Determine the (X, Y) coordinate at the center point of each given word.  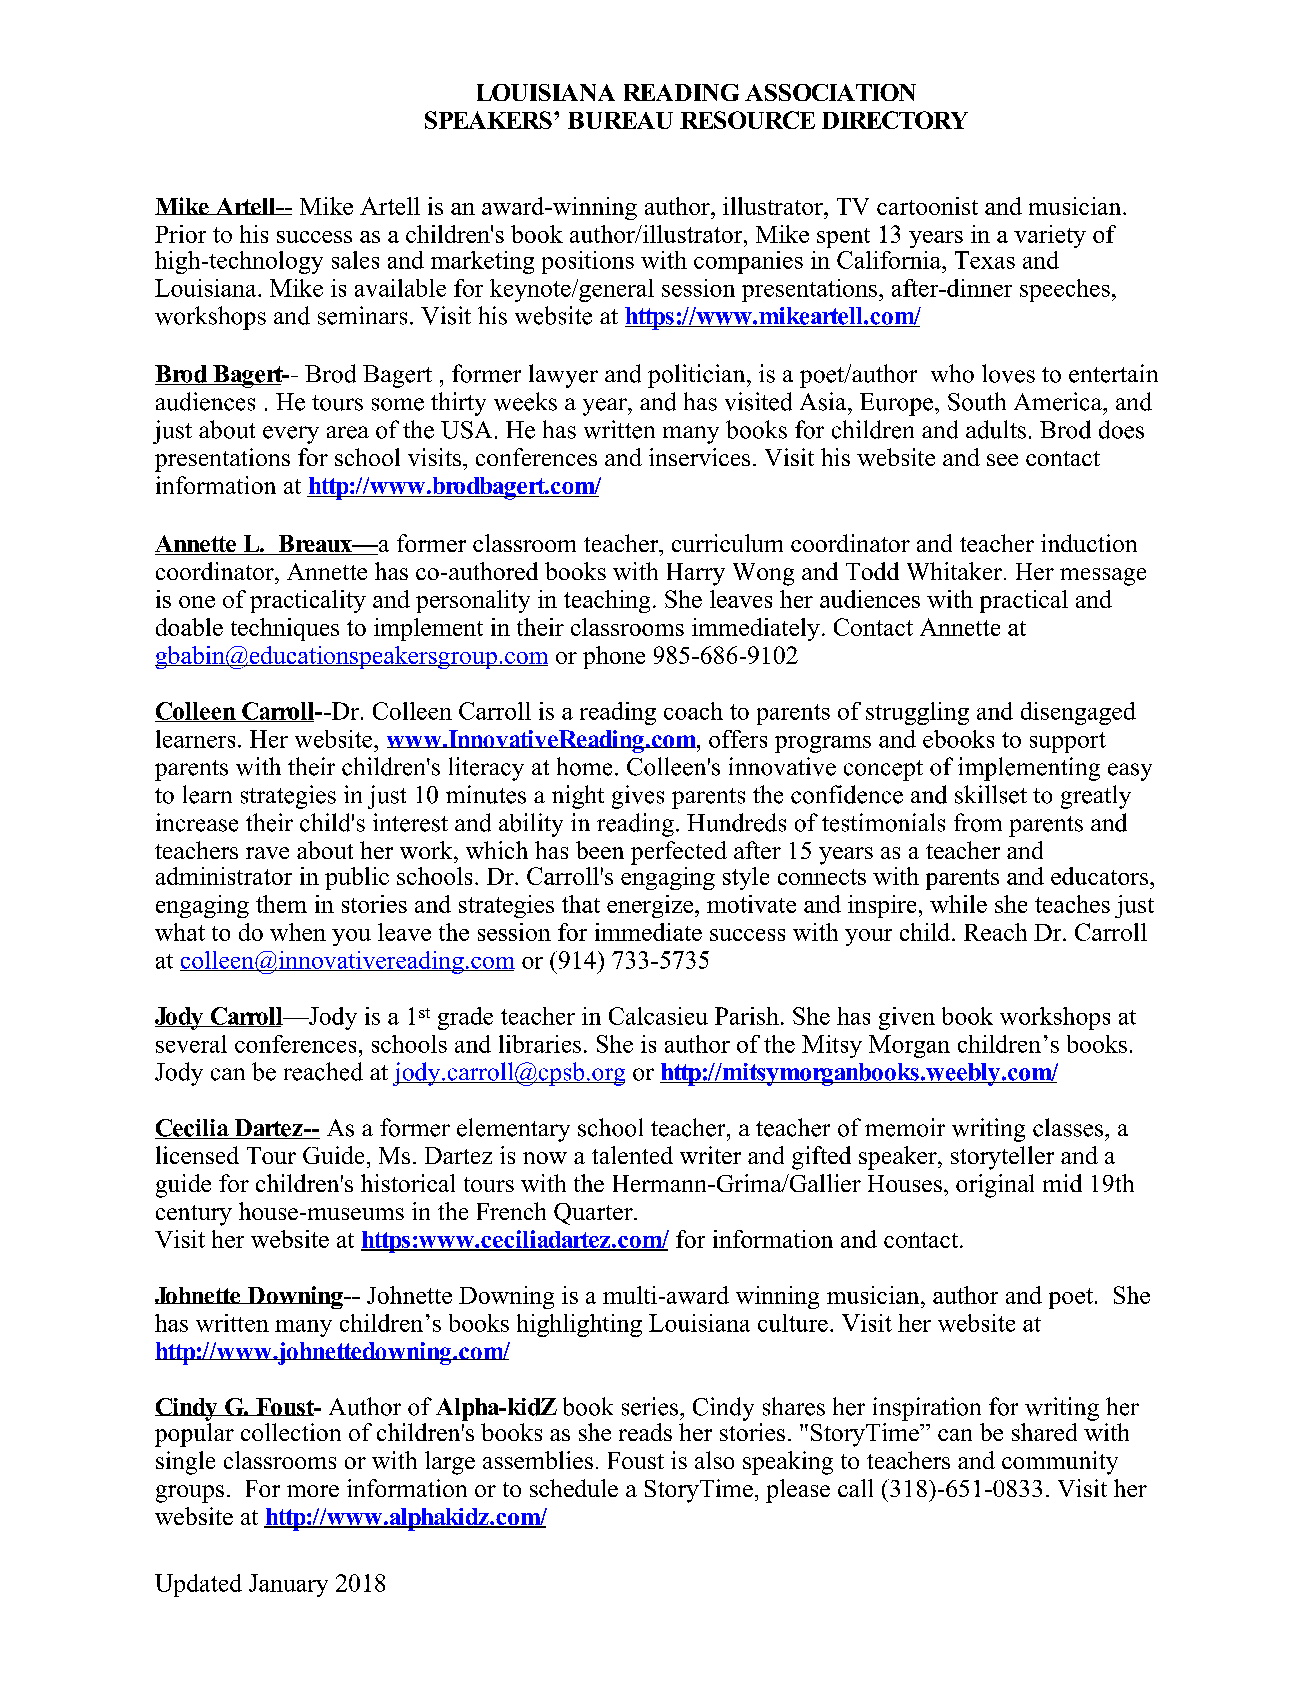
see (1002, 460)
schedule (574, 1488)
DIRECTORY (895, 120)
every (291, 435)
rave (267, 853)
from (978, 822)
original (995, 1186)
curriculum (727, 543)
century (194, 1215)
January (288, 1585)
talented (632, 1155)
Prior (180, 234)
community (1060, 1463)
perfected (679, 853)
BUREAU (620, 120)
